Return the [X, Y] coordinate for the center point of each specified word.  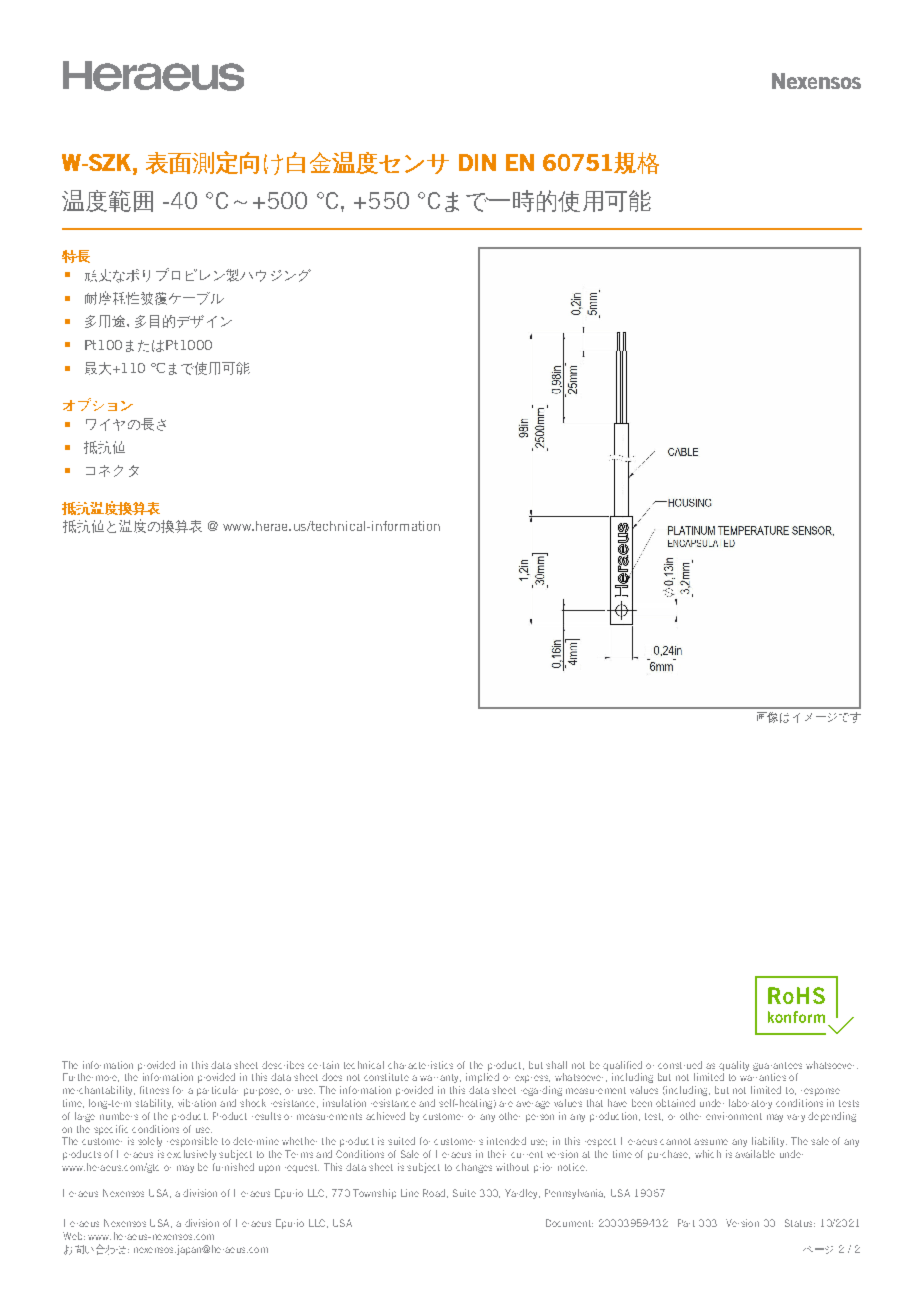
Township [374, 1194]
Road [434, 1193]
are [506, 1104]
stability [154, 1104]
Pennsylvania [575, 1194]
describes [283, 1065]
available [755, 1154]
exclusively [191, 1155]
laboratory [750, 1104]
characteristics [420, 1065]
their [497, 1154]
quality [734, 1066]
